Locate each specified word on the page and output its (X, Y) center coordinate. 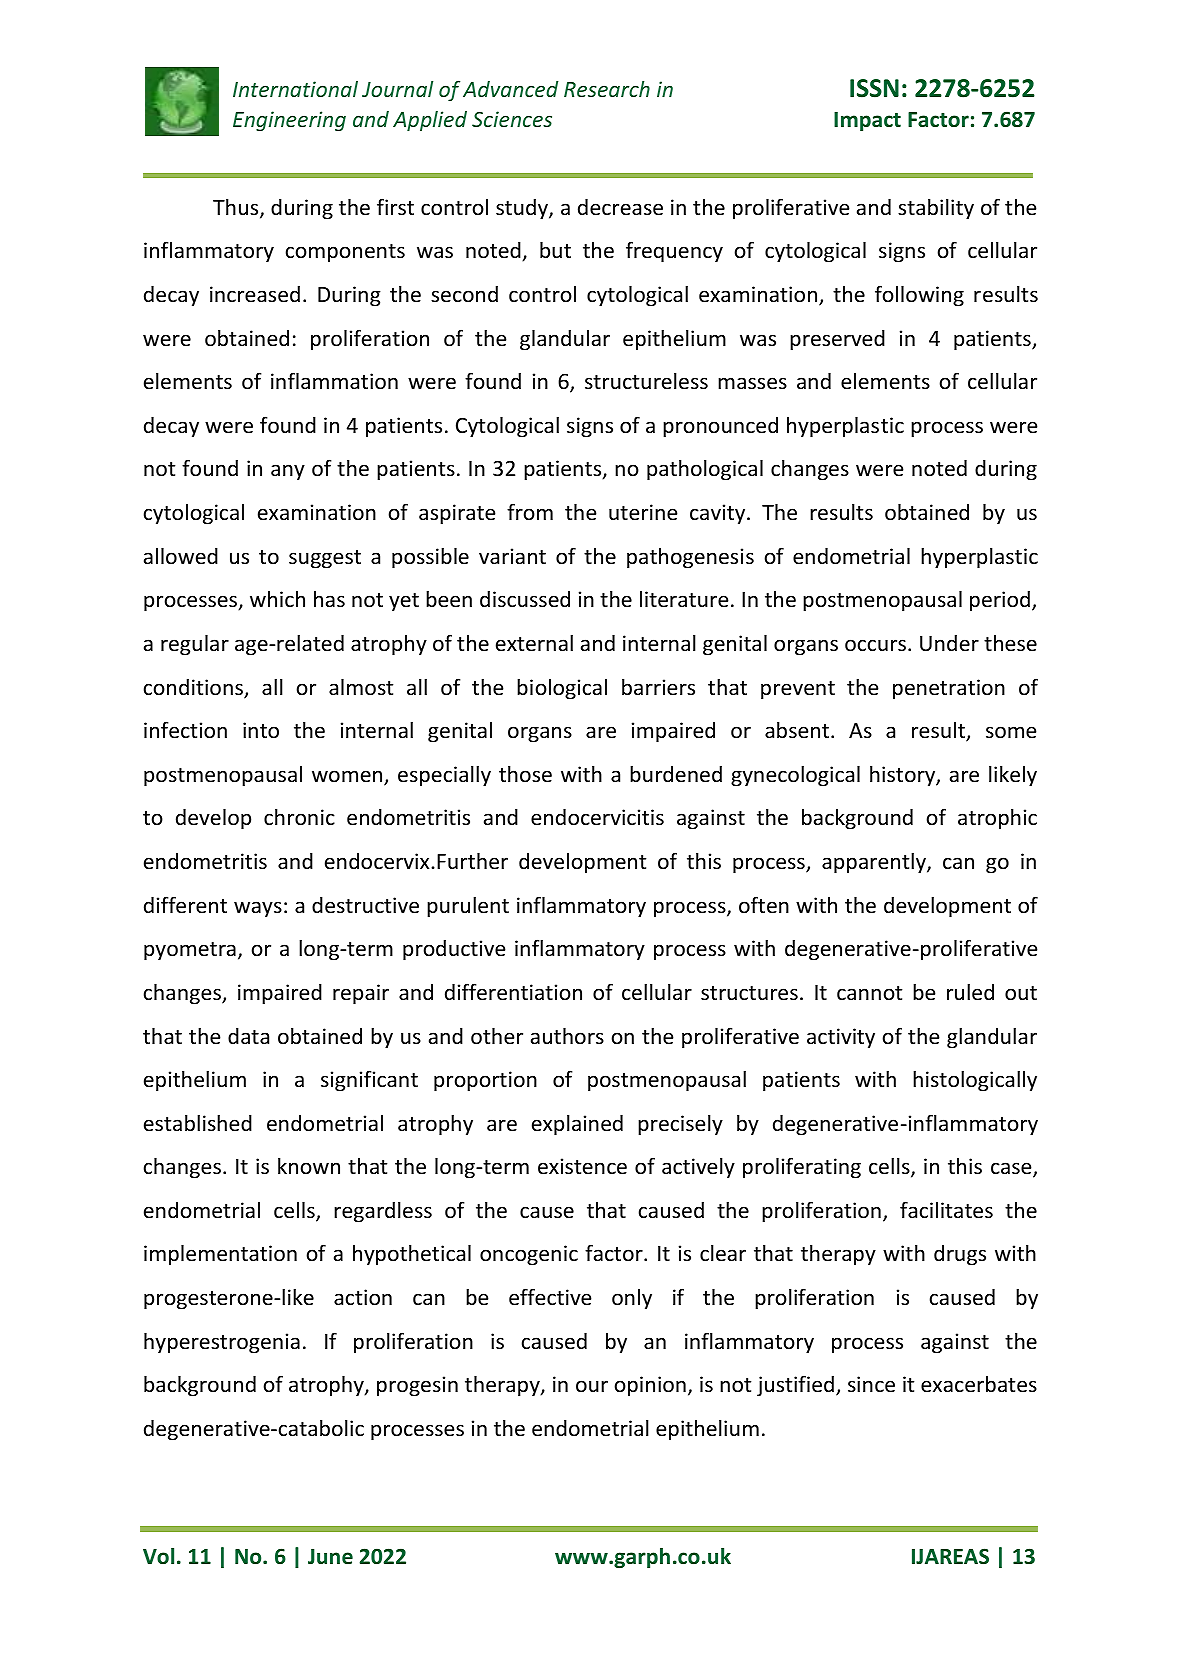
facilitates (946, 1210)
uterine (643, 512)
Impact (867, 121)
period (1000, 601)
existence (582, 1166)
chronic (299, 817)
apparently (875, 863)
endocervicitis (597, 817)
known (309, 1166)
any (288, 472)
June (330, 1557)
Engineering (289, 121)
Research (607, 89)
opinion (650, 1386)
